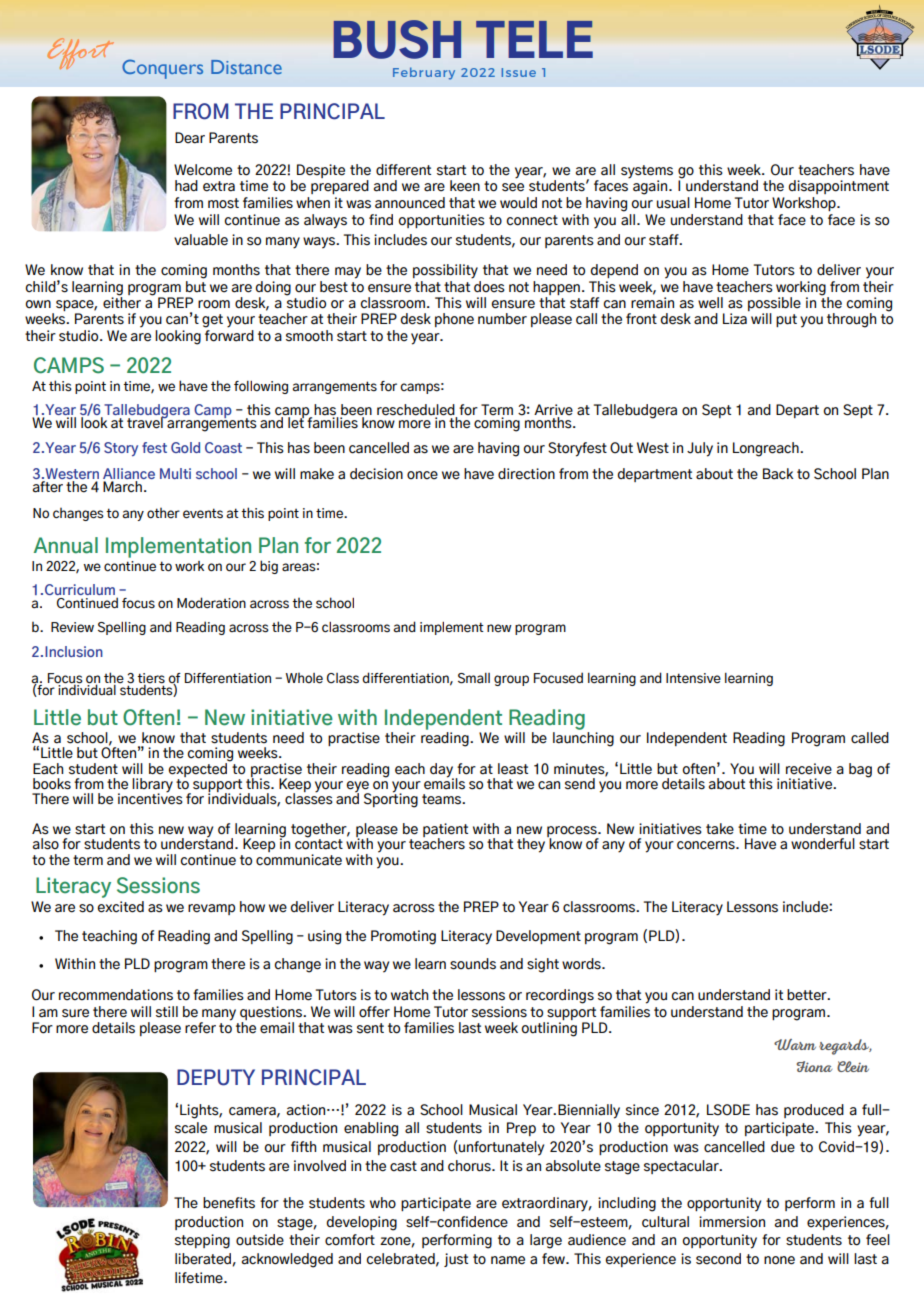 Image resolution: width=924 pixels, height=1308 pixels. Describe the element at coordinates (647, 173) in the screenshot. I see `systems` at that location.
